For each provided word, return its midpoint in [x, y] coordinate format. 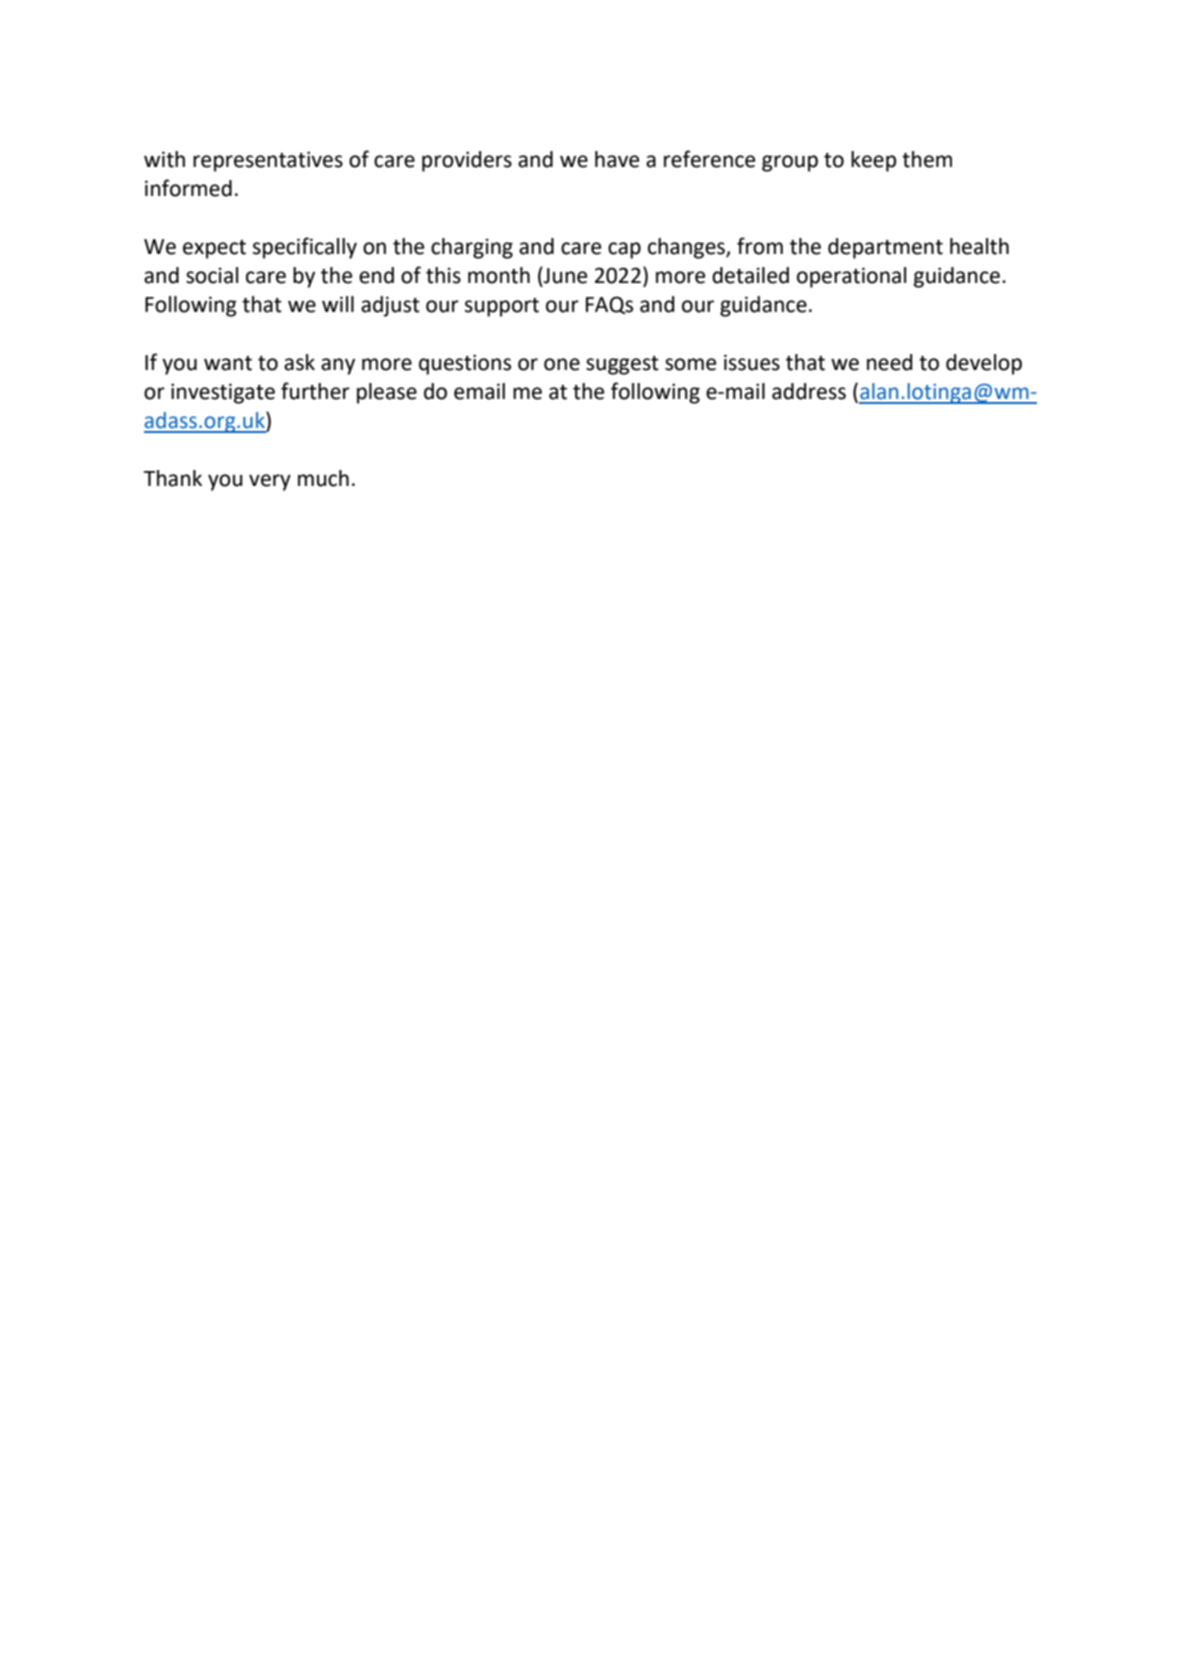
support [502, 307]
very [270, 482]
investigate [223, 393]
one [562, 364]
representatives [268, 161]
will [338, 304]
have [617, 159]
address [809, 391]
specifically [305, 248]
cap [624, 250]
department [885, 248]
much [323, 478]
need [890, 362]
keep [873, 161]
